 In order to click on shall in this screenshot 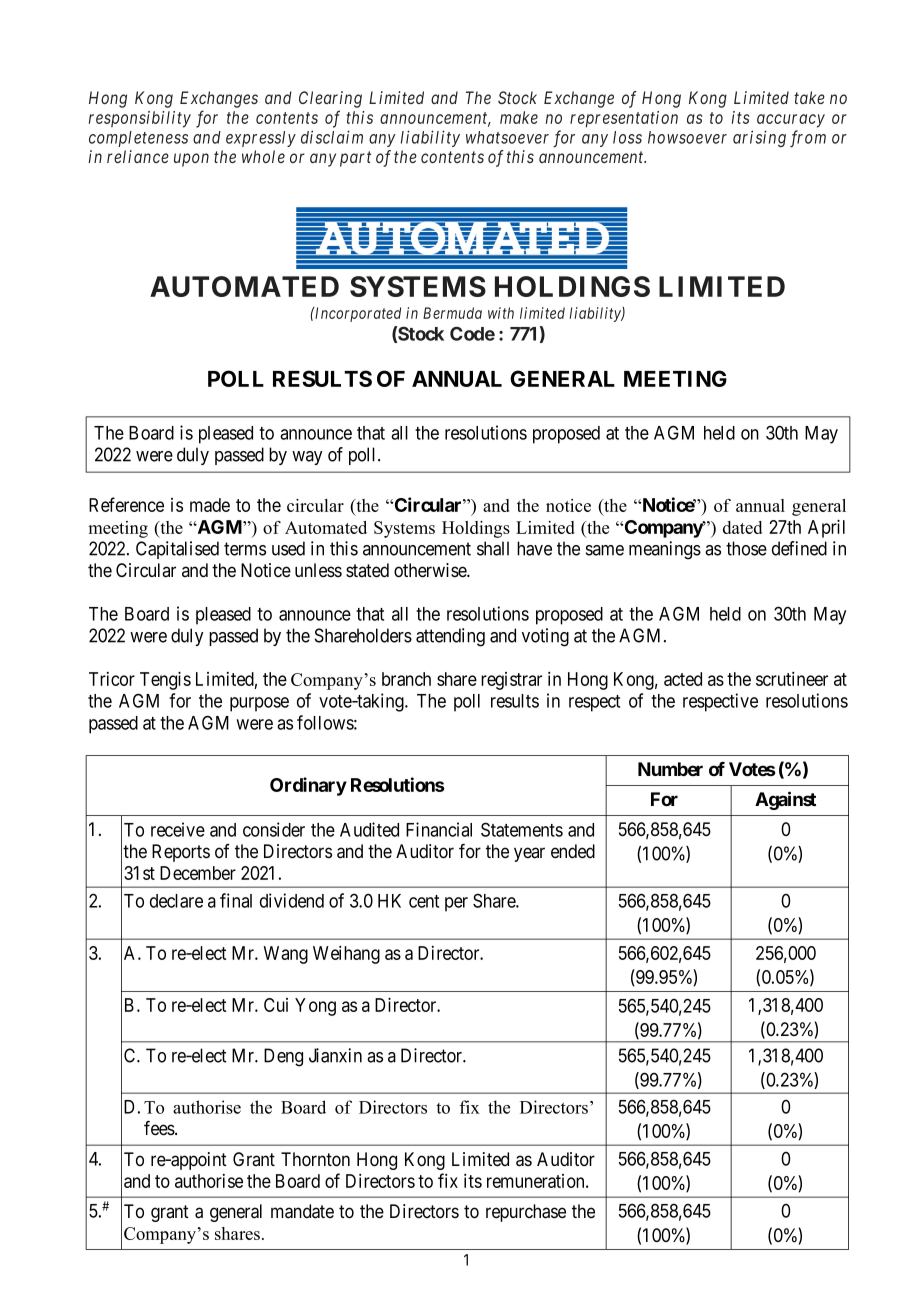, I will do `click(493, 548)`.
